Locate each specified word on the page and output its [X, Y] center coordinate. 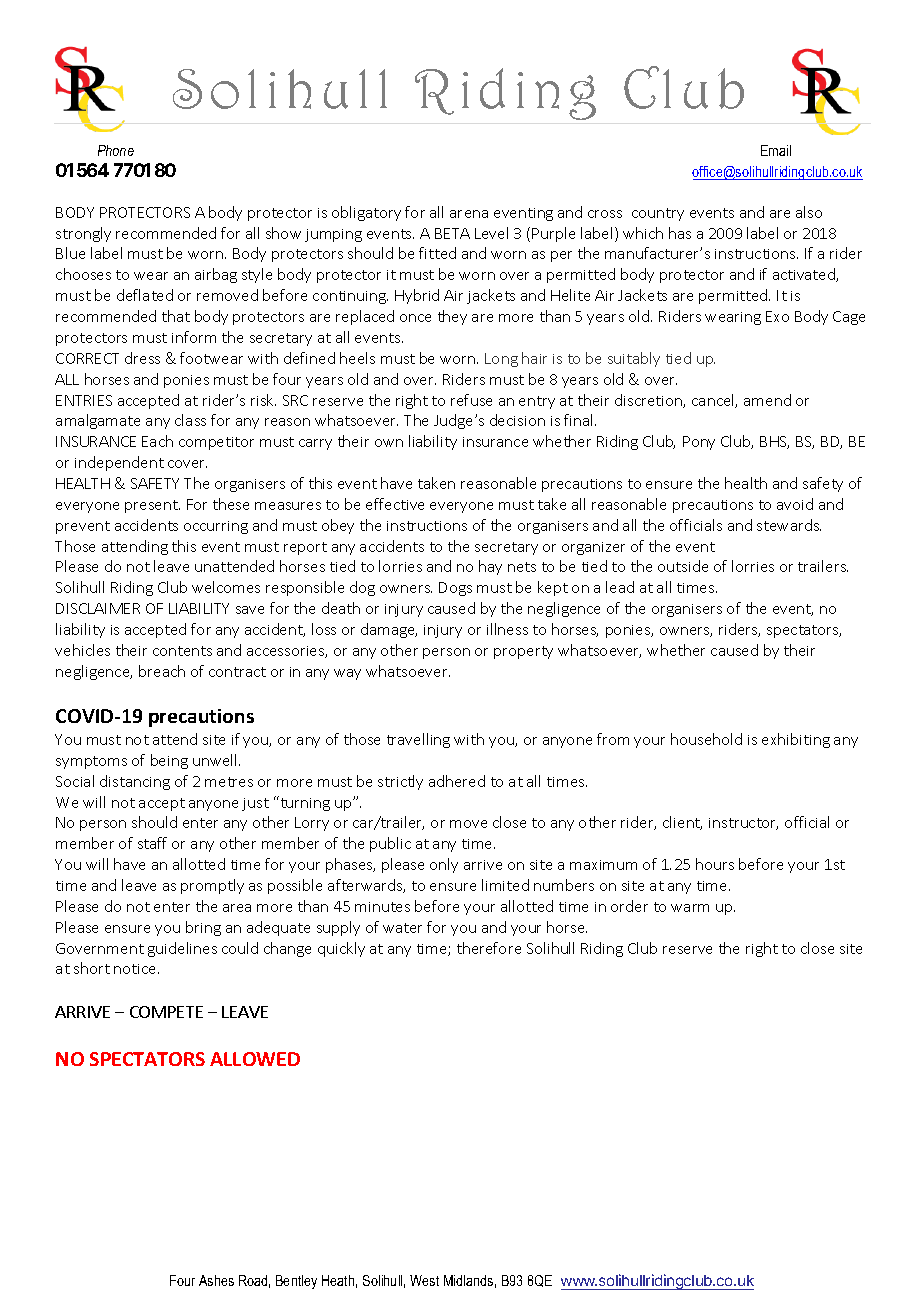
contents [182, 651]
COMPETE [166, 1012]
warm [690, 908]
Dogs [455, 589]
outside [683, 566]
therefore [489, 948]
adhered [457, 781]
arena [469, 214]
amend [767, 400]
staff [152, 843]
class [190, 420]
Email [776, 150]
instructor [743, 824]
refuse [471, 400]
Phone [116, 150]
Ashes [216, 1280]
